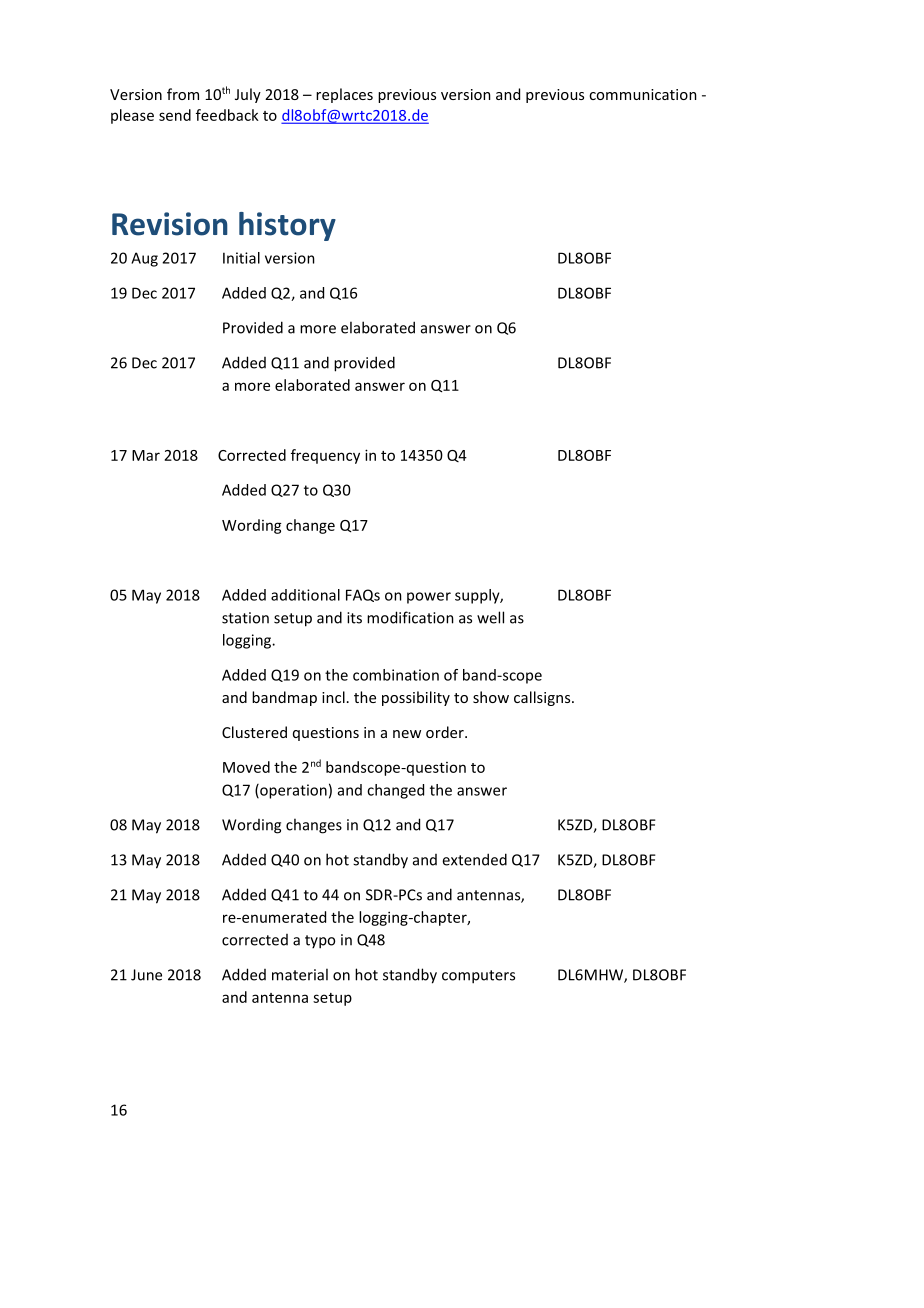 This document has width=924, height=1308. Describe the element at coordinates (146, 455) in the document. I see `Mar` at that location.
